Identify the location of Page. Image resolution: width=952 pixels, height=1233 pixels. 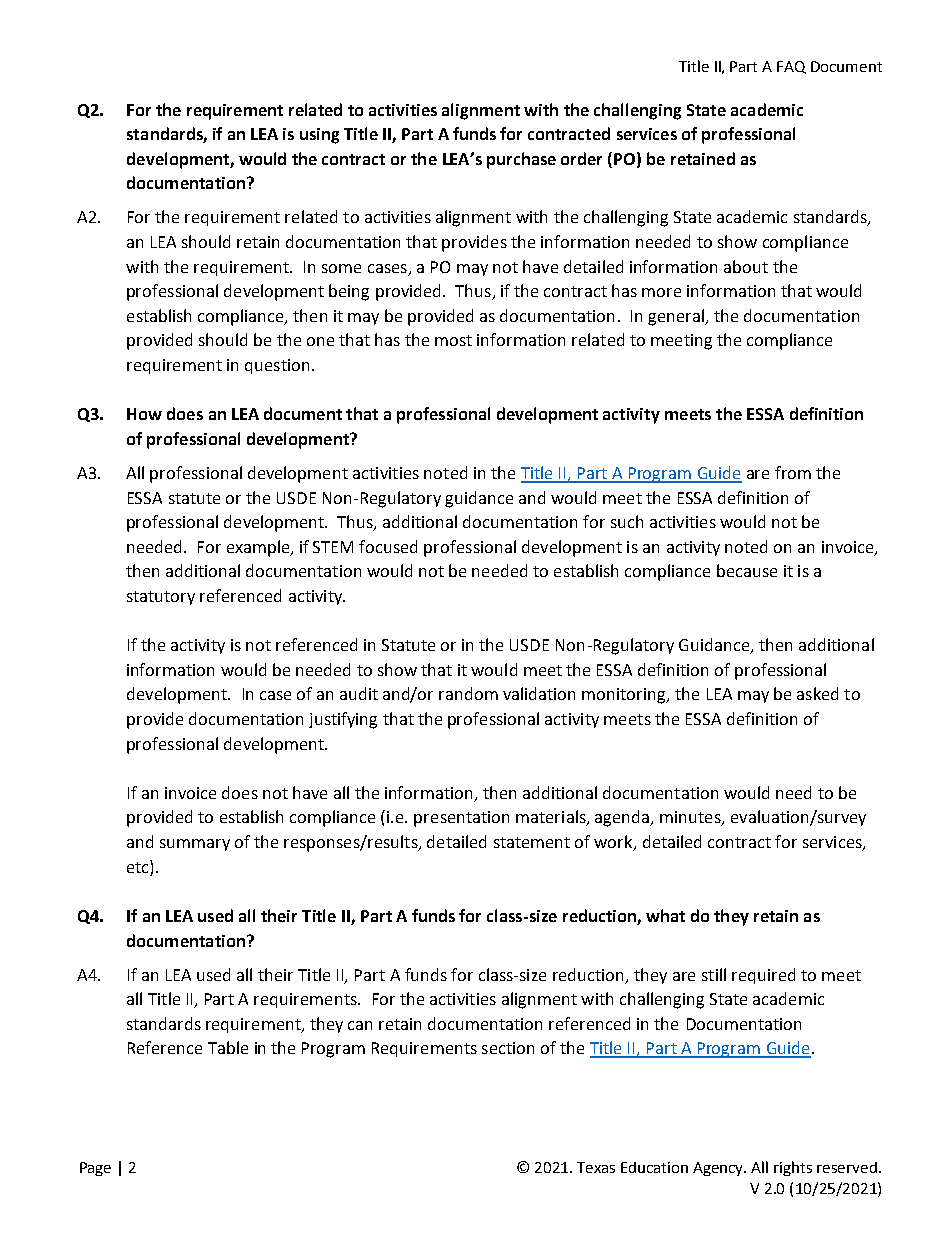
(95, 1169).
